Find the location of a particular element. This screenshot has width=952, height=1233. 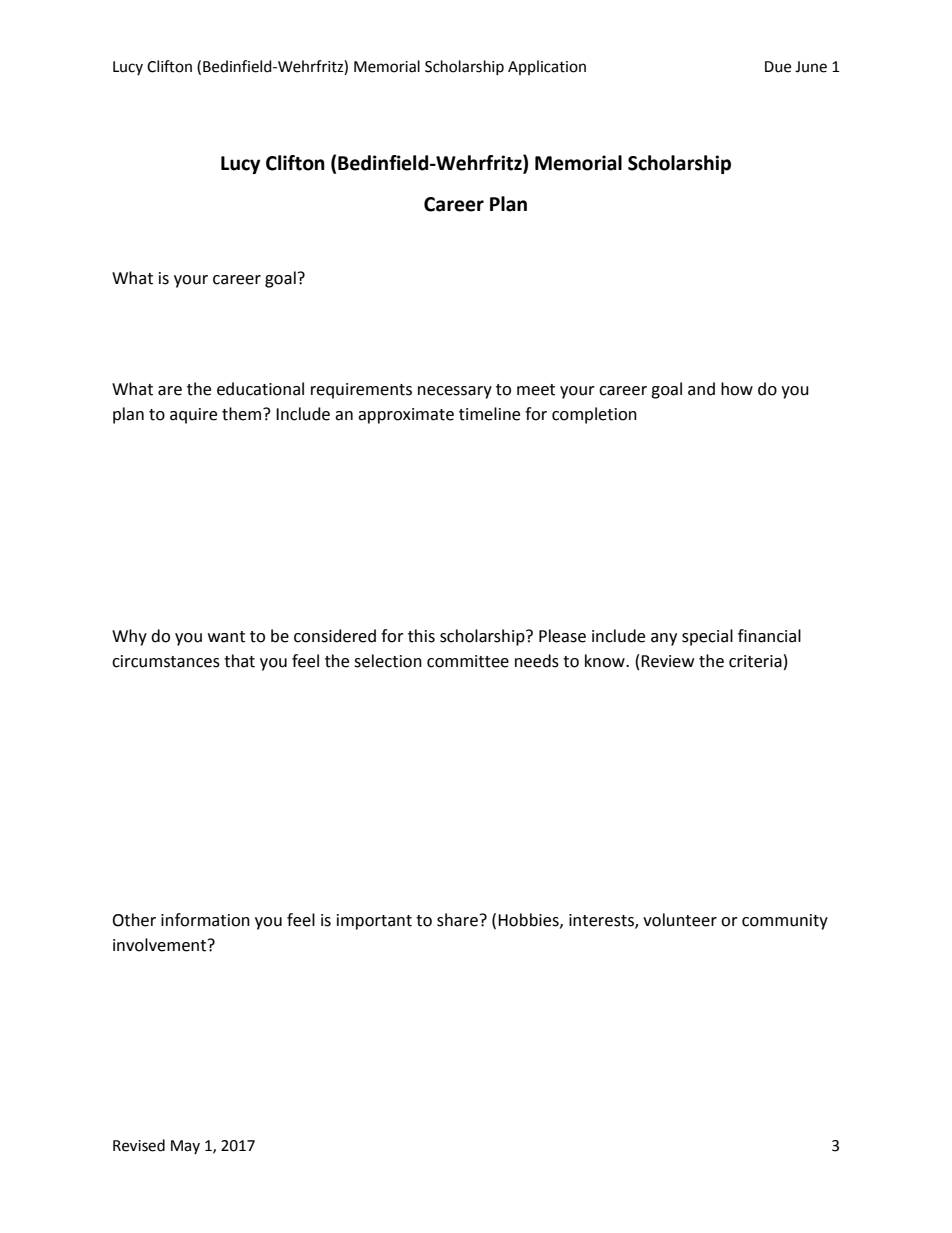

May is located at coordinates (185, 1147).
